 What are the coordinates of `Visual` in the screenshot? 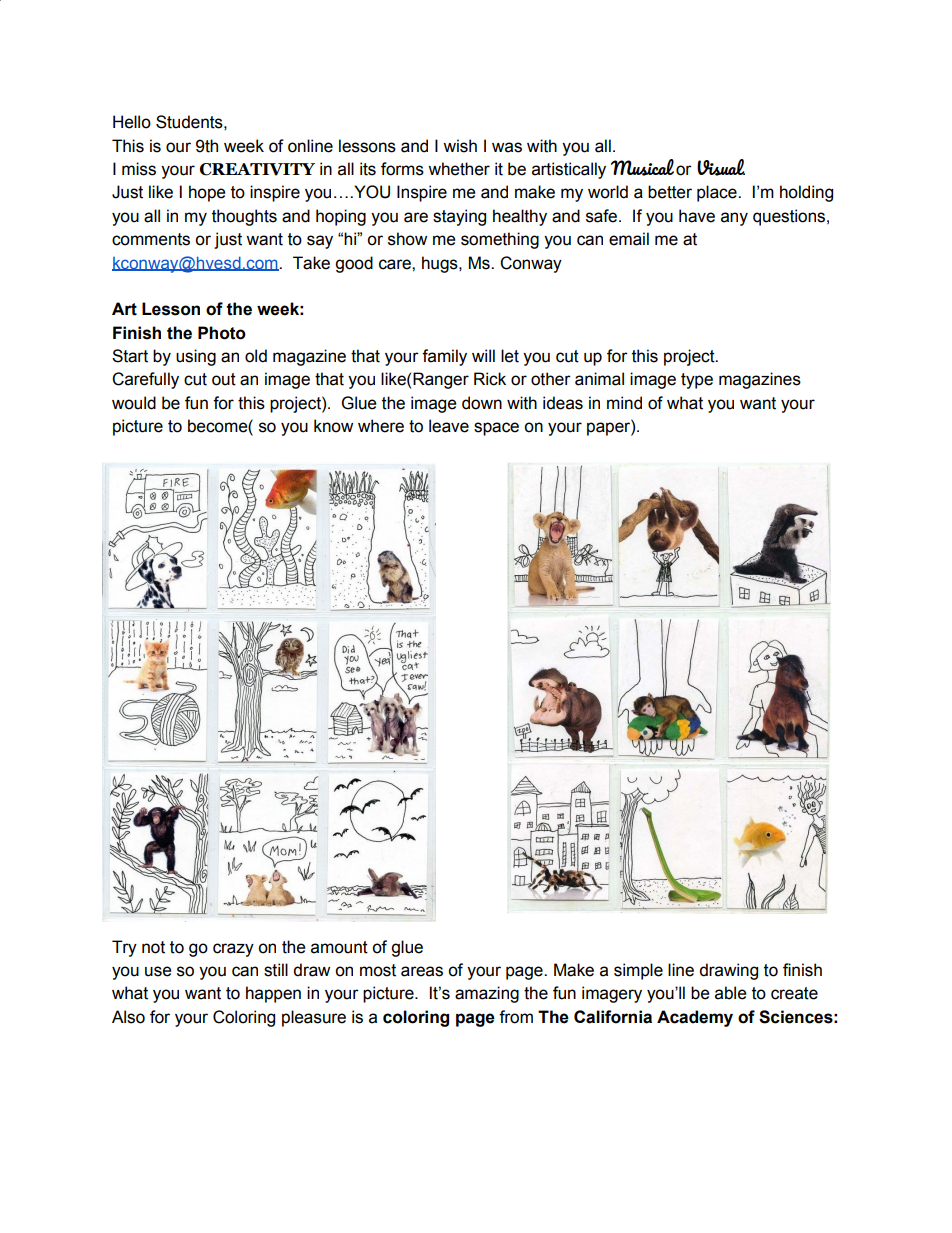 It's located at (721, 167).
